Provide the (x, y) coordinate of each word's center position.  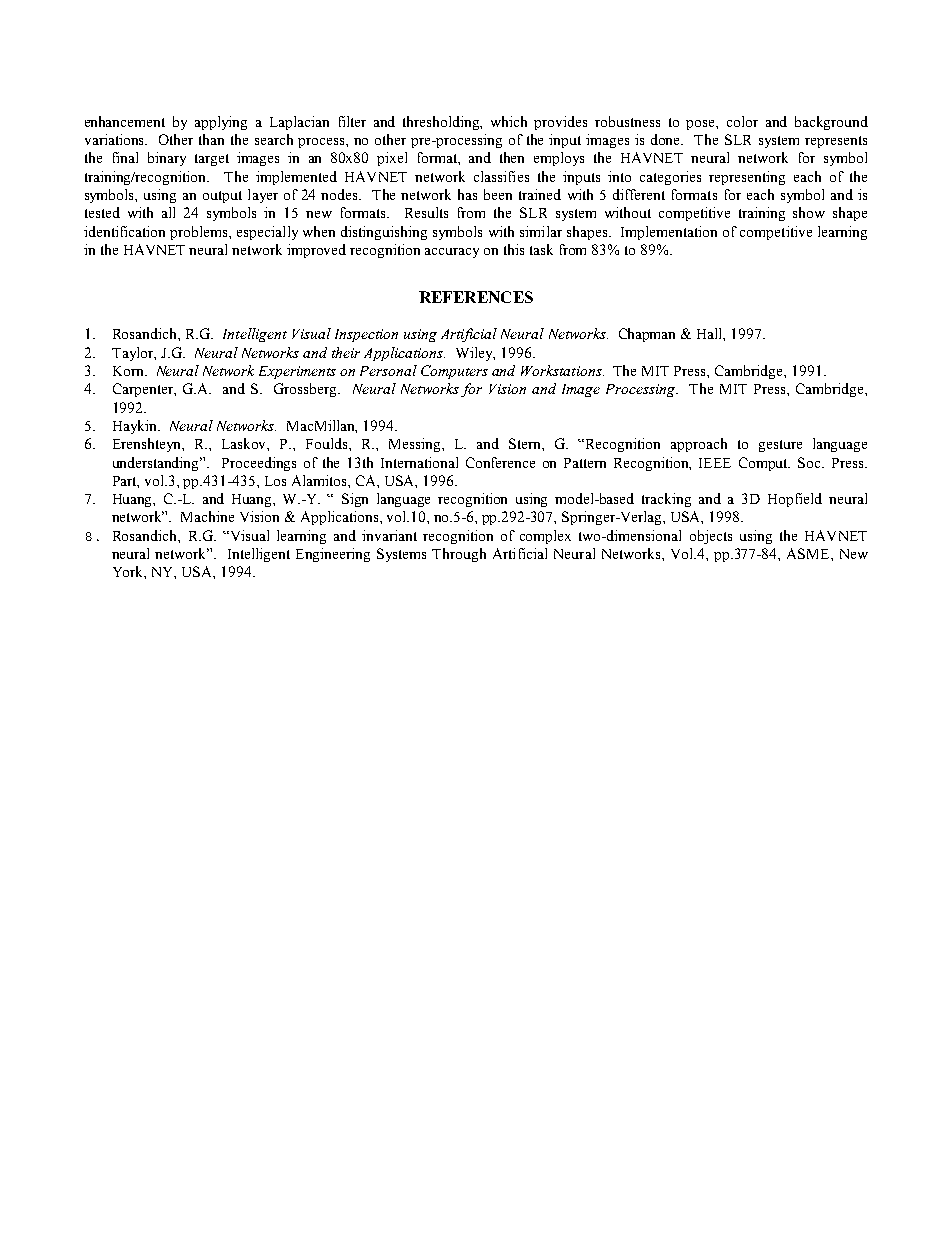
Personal (388, 370)
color (742, 121)
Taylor (134, 354)
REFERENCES (476, 297)
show (809, 212)
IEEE (715, 463)
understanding (157, 464)
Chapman (647, 335)
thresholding (442, 123)
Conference (500, 462)
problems (200, 233)
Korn (129, 371)
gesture (780, 446)
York (129, 572)
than (211, 139)
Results (426, 212)
